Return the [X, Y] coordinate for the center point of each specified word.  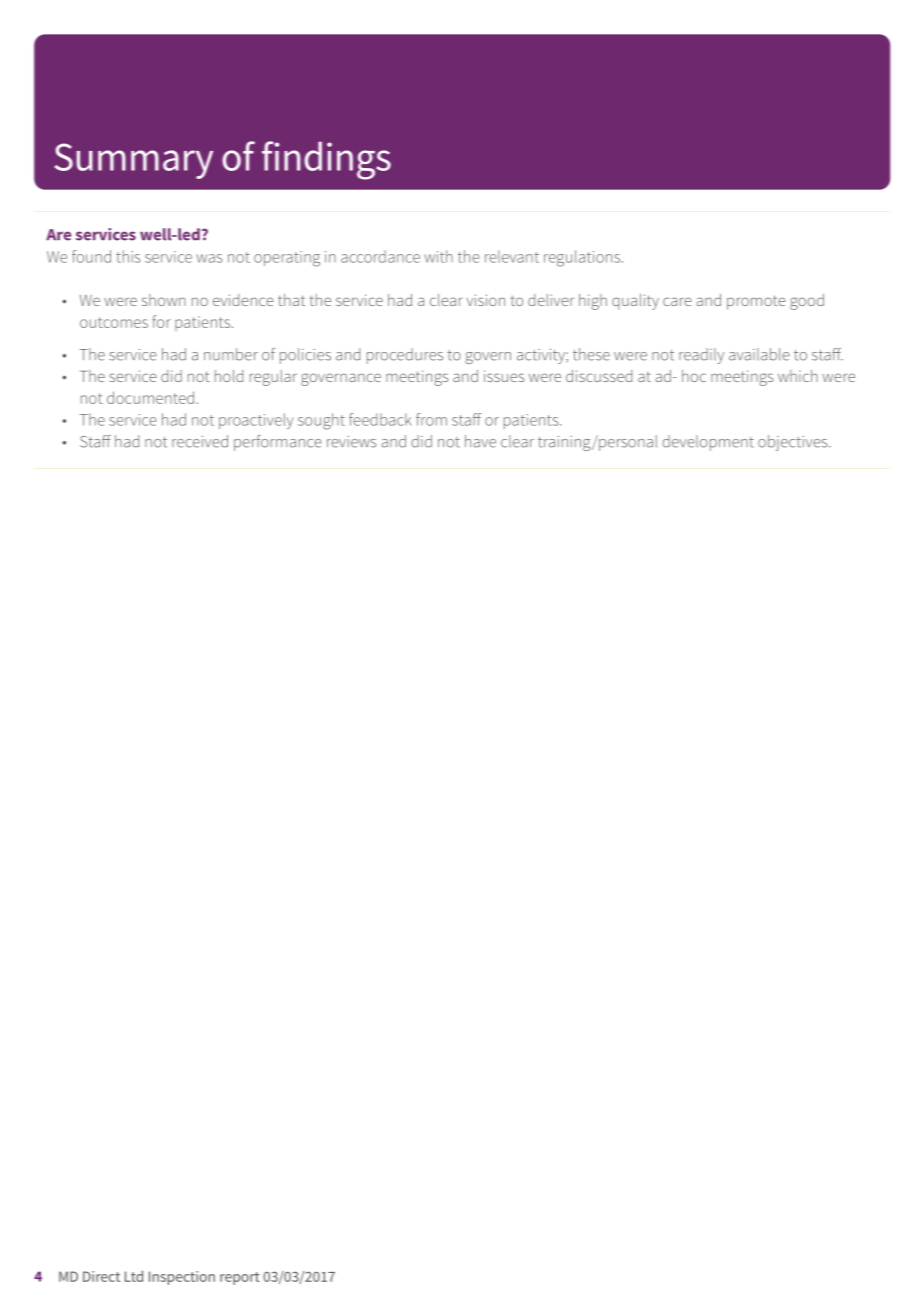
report [240, 1278]
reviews [351, 442]
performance [278, 443]
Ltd [134, 1276]
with [438, 256]
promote [756, 302]
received [200, 441]
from [431, 419]
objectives [794, 443]
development [708, 443]
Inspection [182, 1278]
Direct [101, 1276]
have [480, 441]
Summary [134, 161]
